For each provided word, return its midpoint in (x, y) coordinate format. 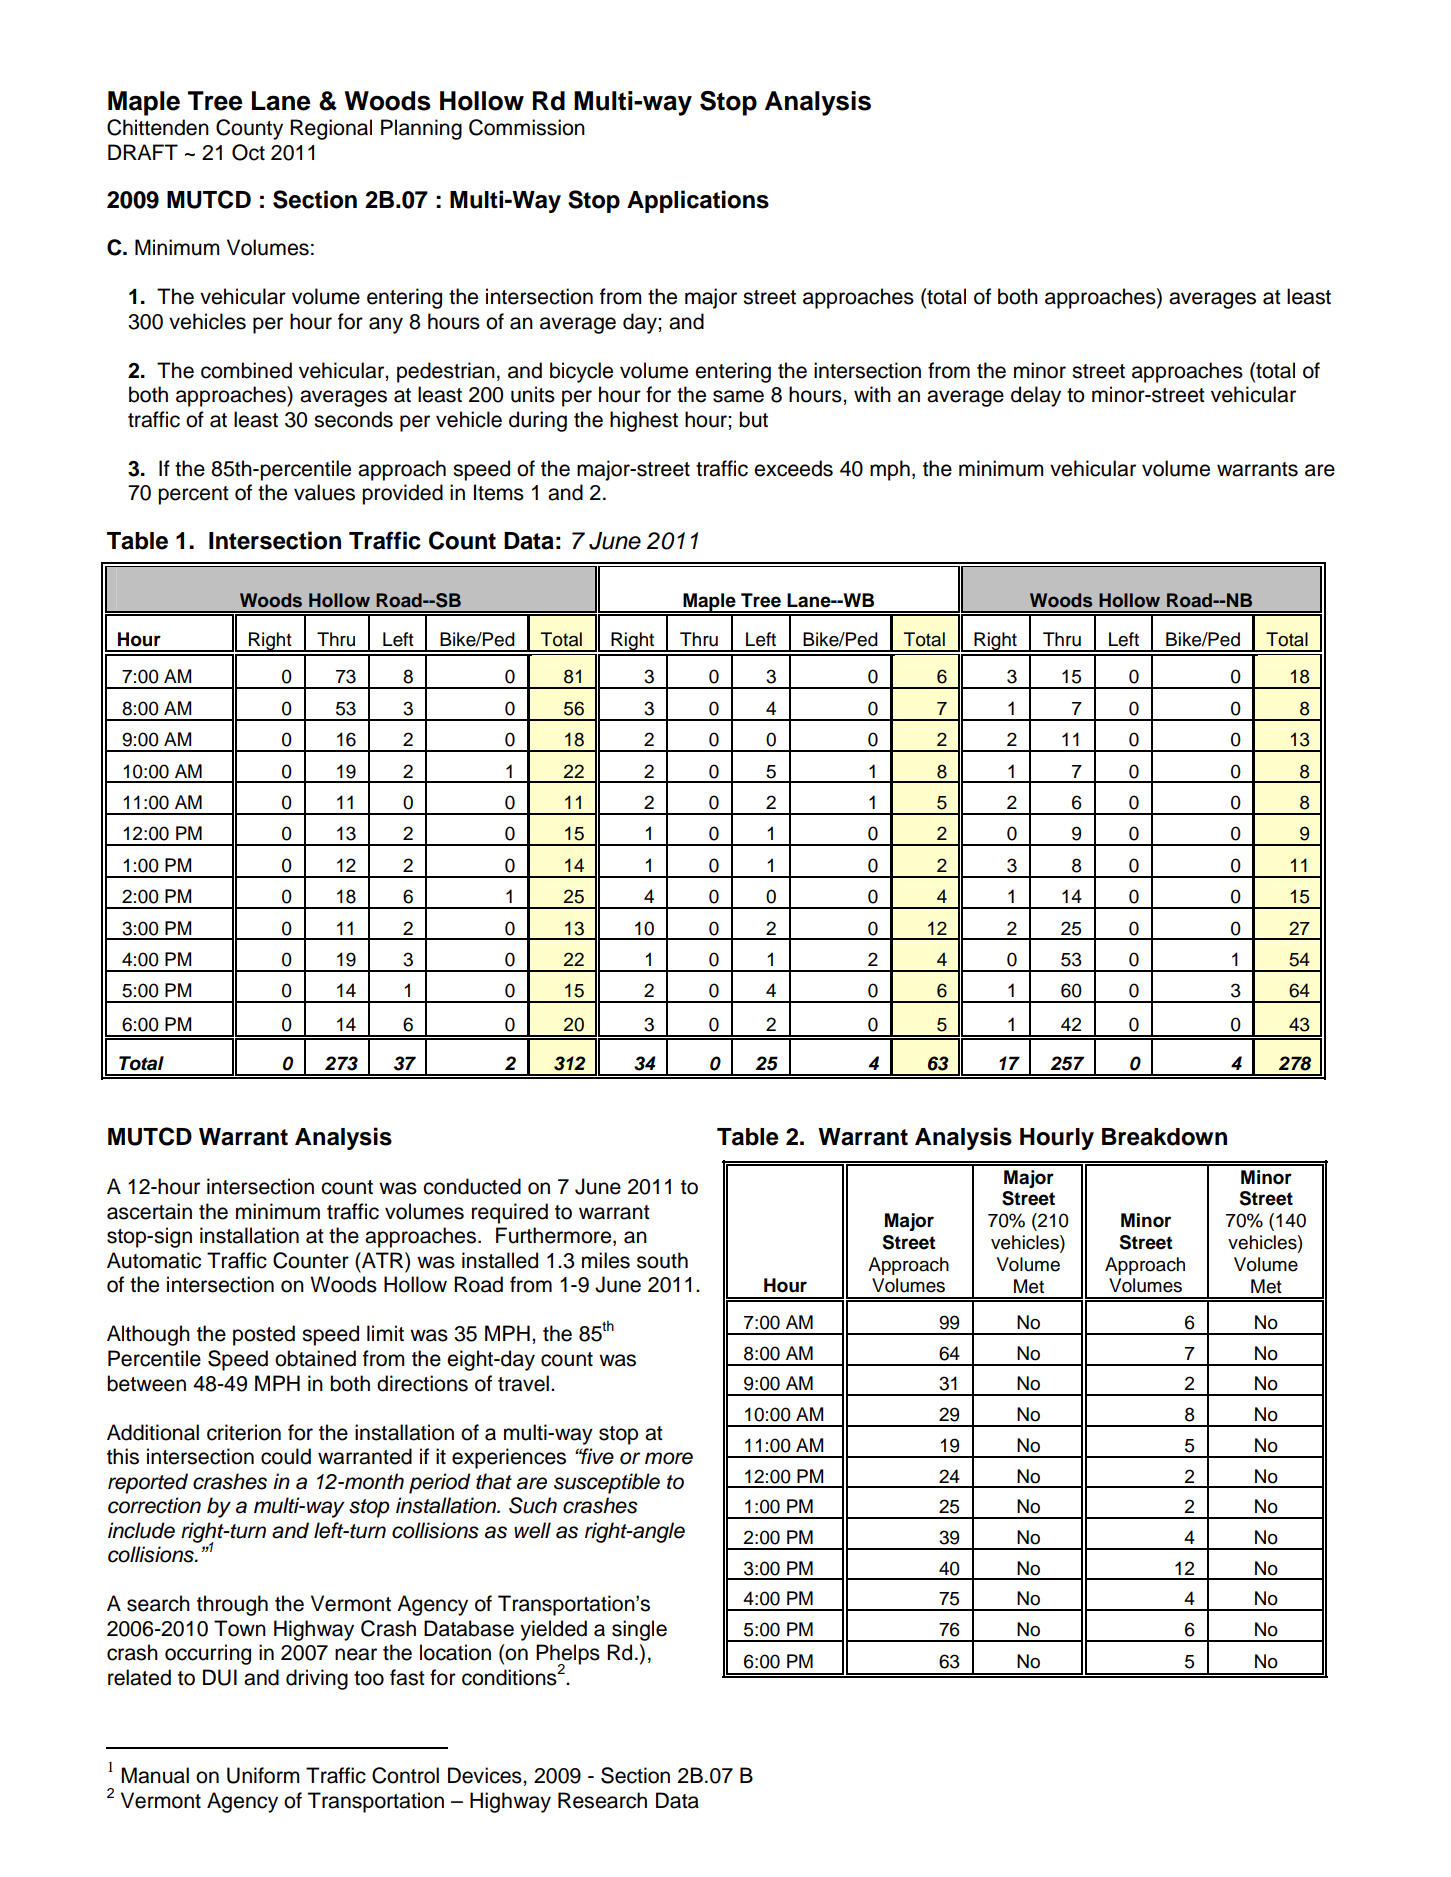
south (662, 1260)
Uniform (263, 1775)
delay (1036, 396)
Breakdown (1164, 1137)
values (324, 492)
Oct (248, 152)
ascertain (149, 1211)
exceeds (793, 468)
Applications (698, 201)
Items (499, 492)
